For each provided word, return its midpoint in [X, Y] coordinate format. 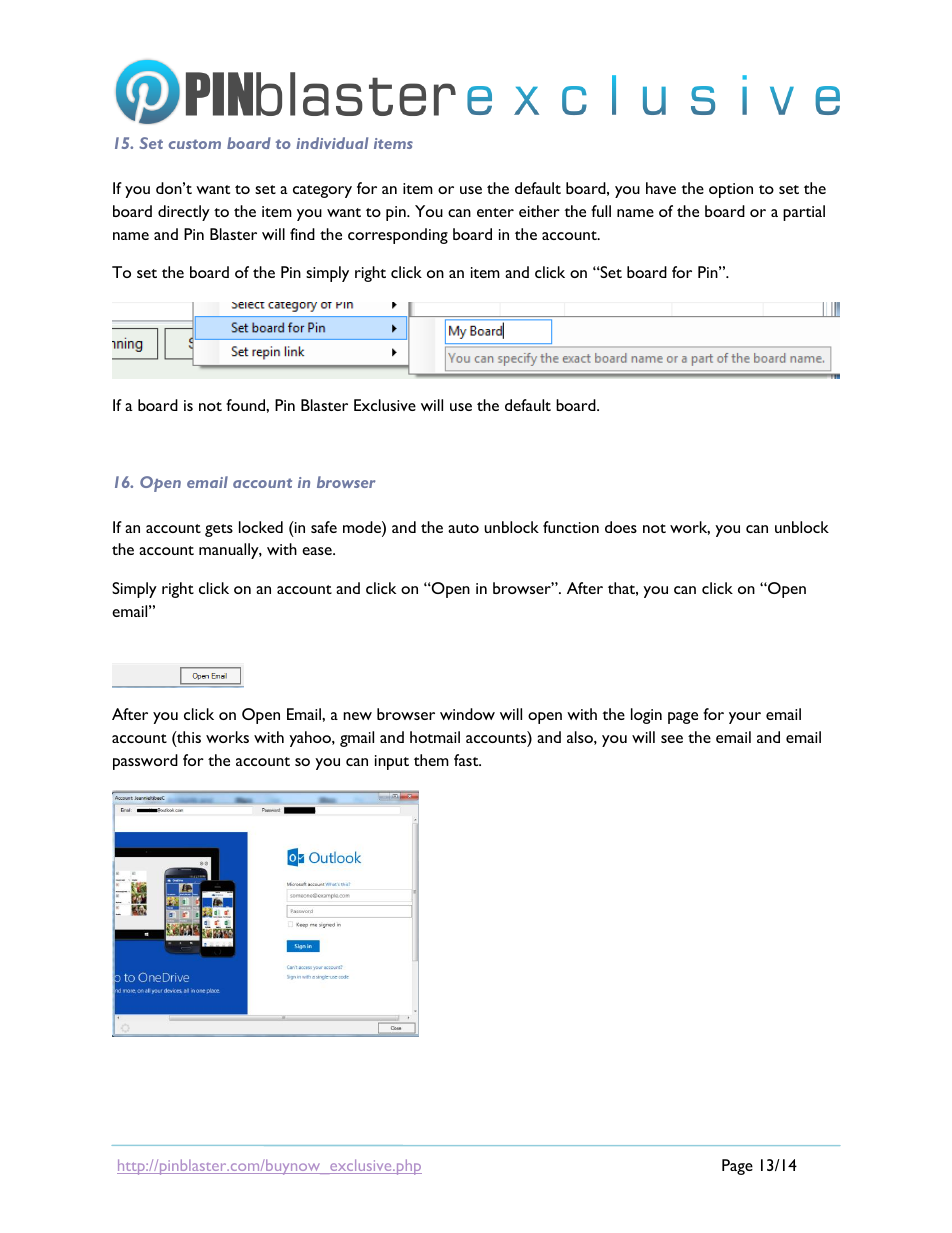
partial [804, 213]
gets [219, 530]
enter [495, 212]
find [302, 234]
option [731, 190]
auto [463, 528]
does [621, 527]
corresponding [398, 236]
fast [467, 760]
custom [195, 144]
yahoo [311, 739]
